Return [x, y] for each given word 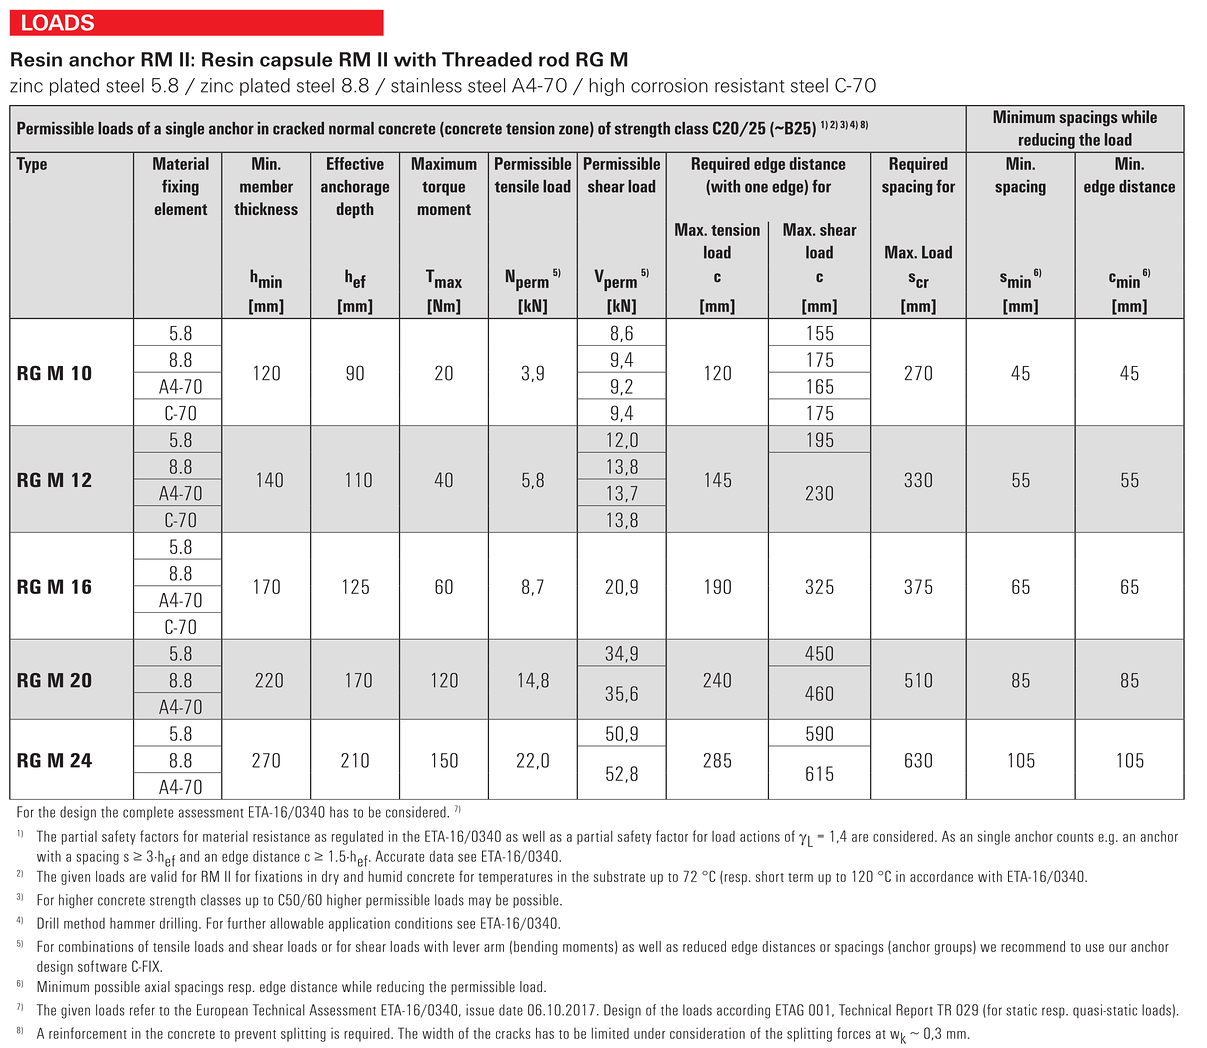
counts [1075, 837]
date [511, 1010]
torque [443, 188]
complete [148, 813]
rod [554, 59]
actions [760, 836]
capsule [296, 61]
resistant [750, 85]
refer [142, 1010]
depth [355, 210]
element [181, 208]
